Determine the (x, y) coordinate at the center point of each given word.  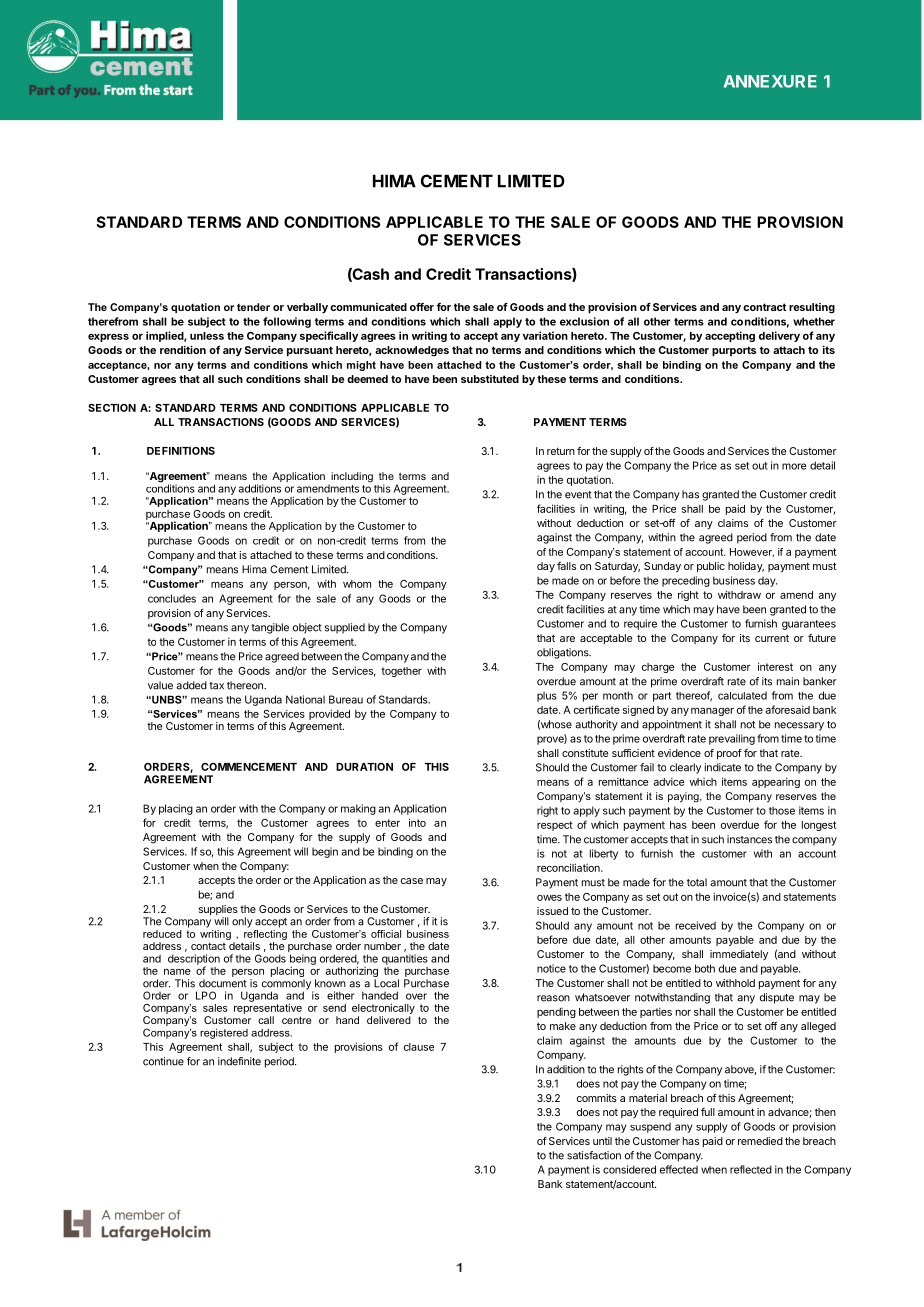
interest (775, 666)
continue (163, 1061)
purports (734, 351)
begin (325, 852)
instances (749, 839)
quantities (405, 959)
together (401, 672)
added (191, 685)
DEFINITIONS (181, 451)
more (794, 466)
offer (422, 307)
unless (207, 336)
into (417, 822)
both (705, 968)
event (578, 495)
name (177, 971)
